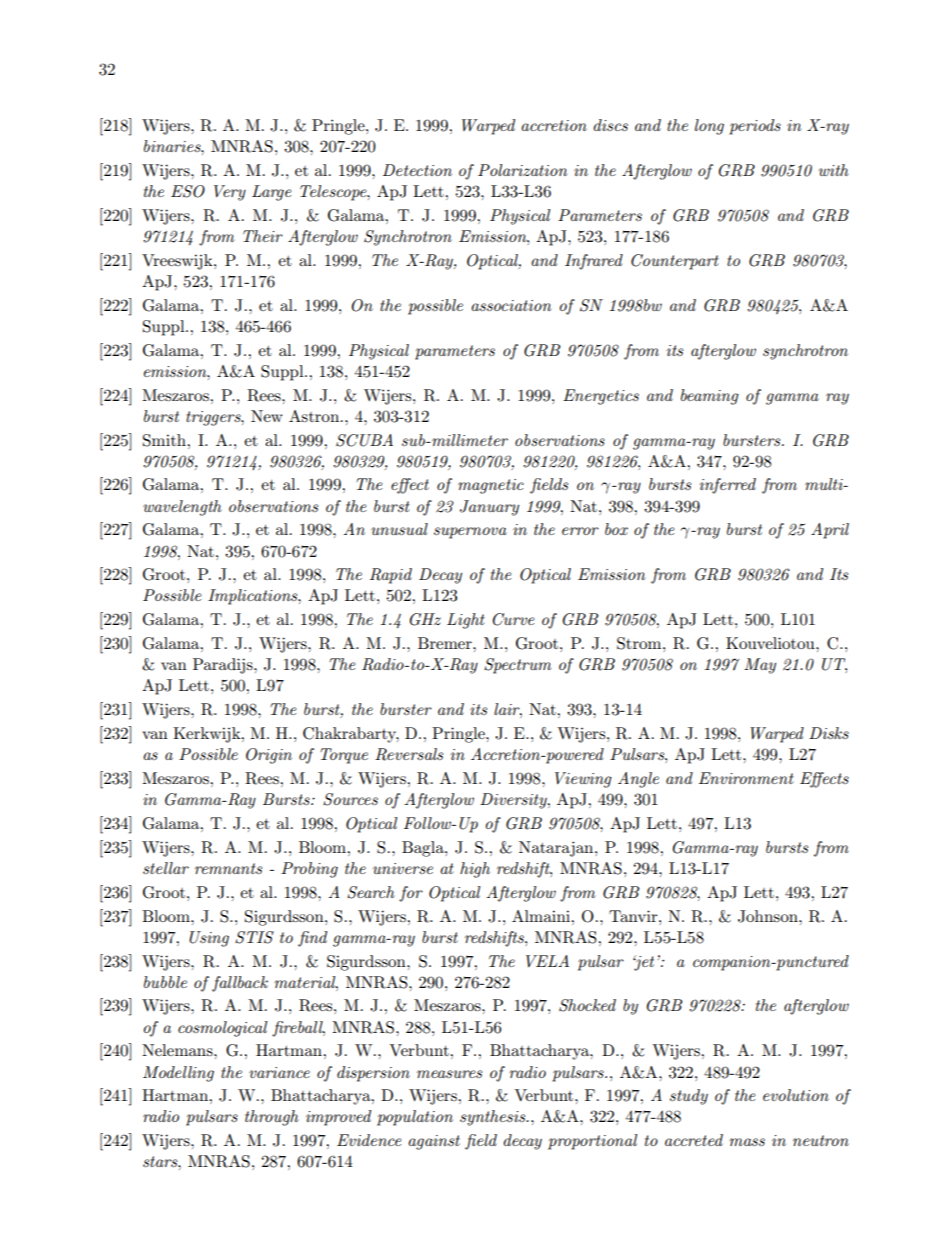 The width and height of the screenshot is (952, 1233). I want to click on synthesis, so click(494, 1118).
